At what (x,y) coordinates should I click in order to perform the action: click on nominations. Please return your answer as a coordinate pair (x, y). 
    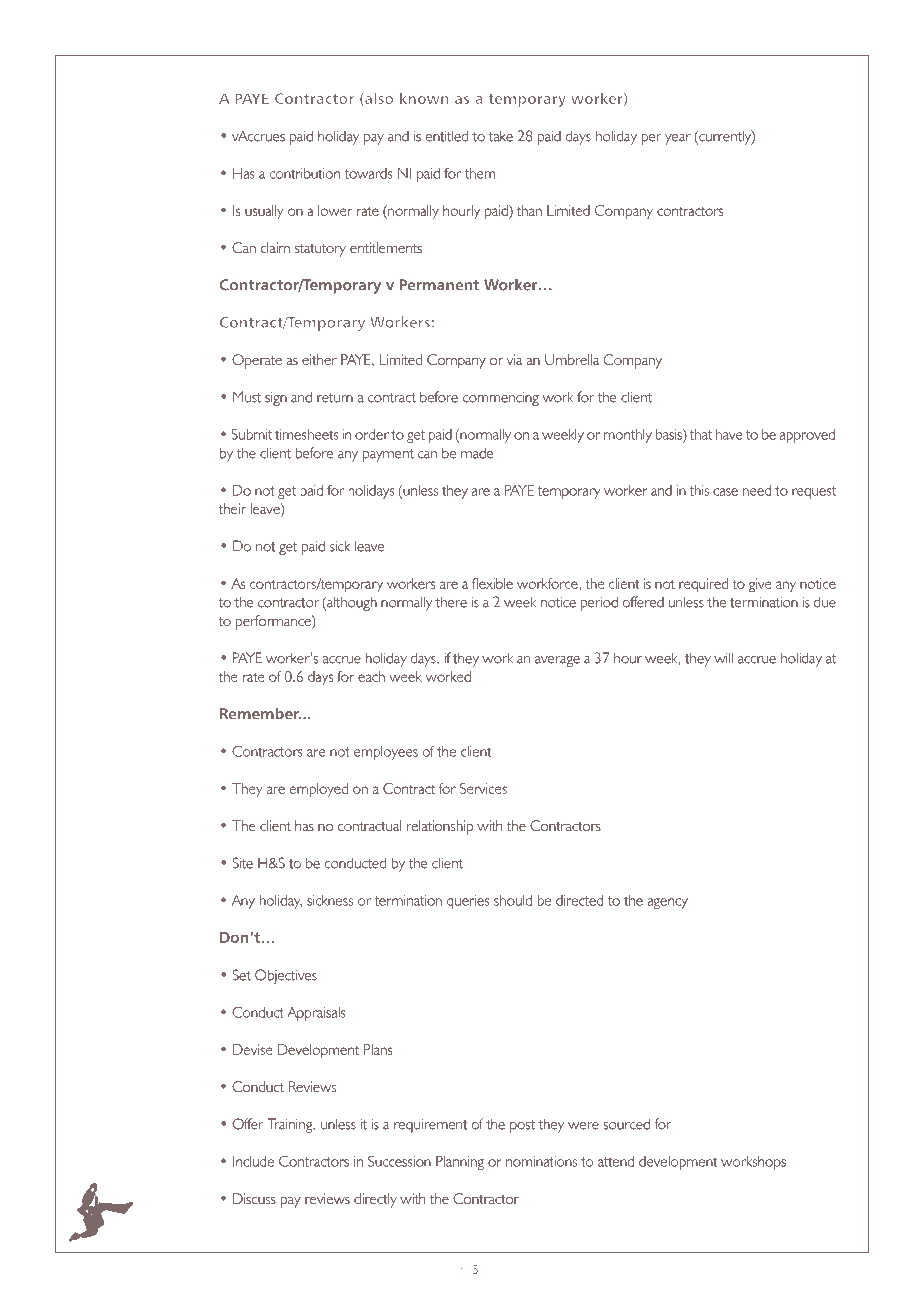
    Looking at the image, I should click on (541, 1161).
